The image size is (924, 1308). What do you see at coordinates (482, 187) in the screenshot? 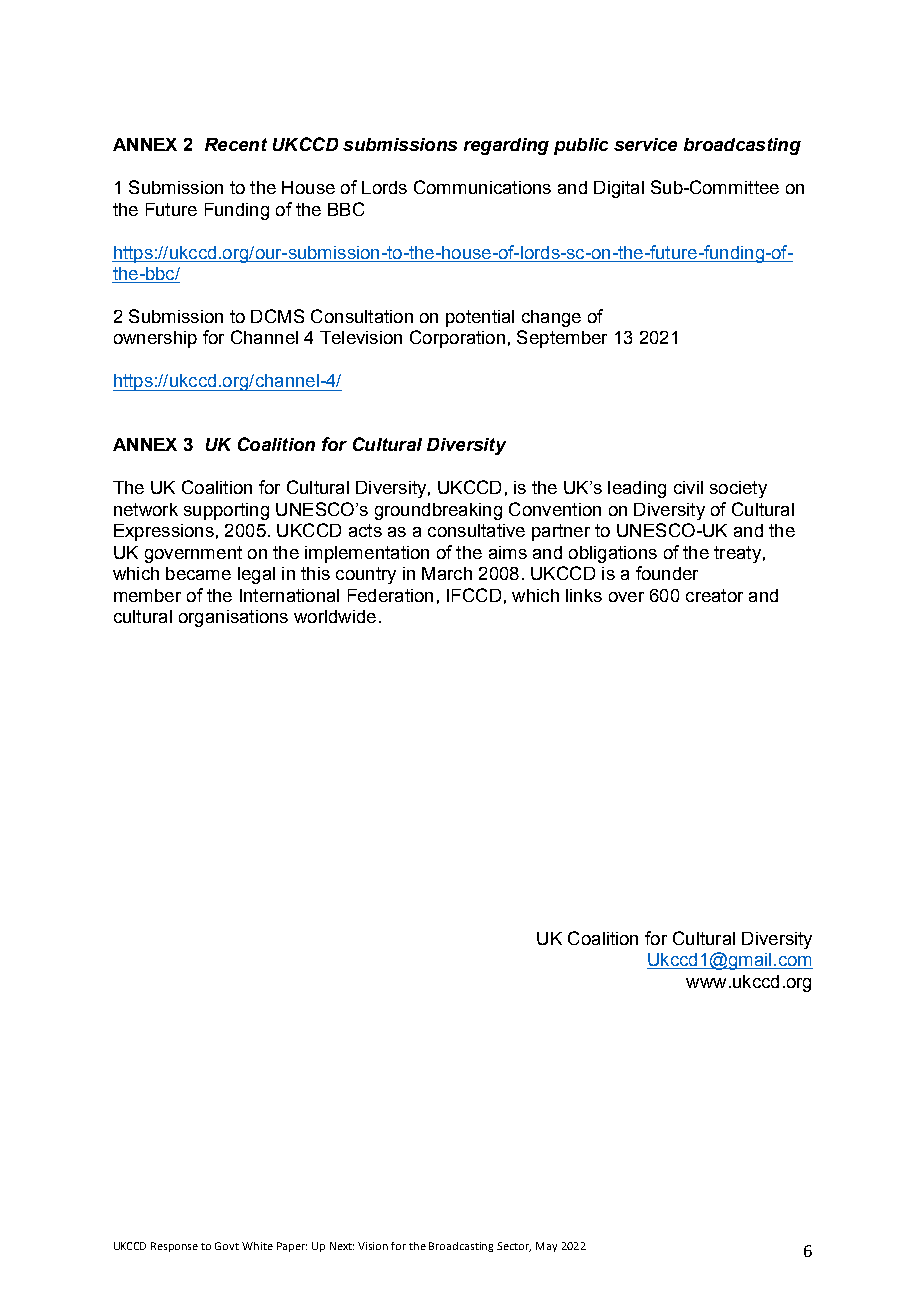
I see `Communications` at bounding box center [482, 187].
